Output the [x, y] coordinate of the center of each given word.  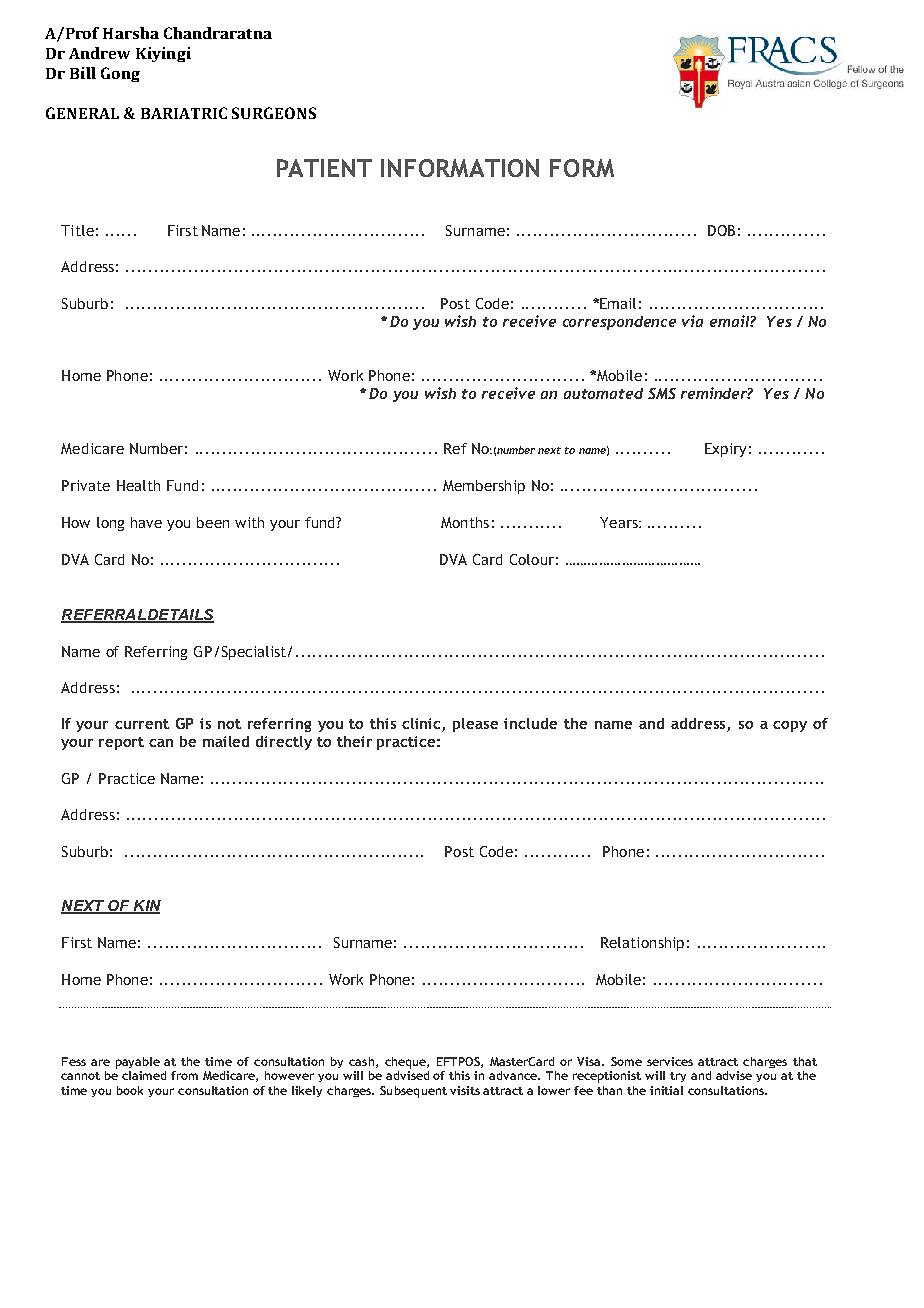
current [142, 724]
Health [138, 485]
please [475, 725]
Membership [484, 487]
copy [790, 726]
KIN [146, 906]
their [354, 741]
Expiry [725, 450]
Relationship [642, 944]
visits [465, 1090]
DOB [721, 230]
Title [77, 230]
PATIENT [324, 168]
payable [138, 1063]
